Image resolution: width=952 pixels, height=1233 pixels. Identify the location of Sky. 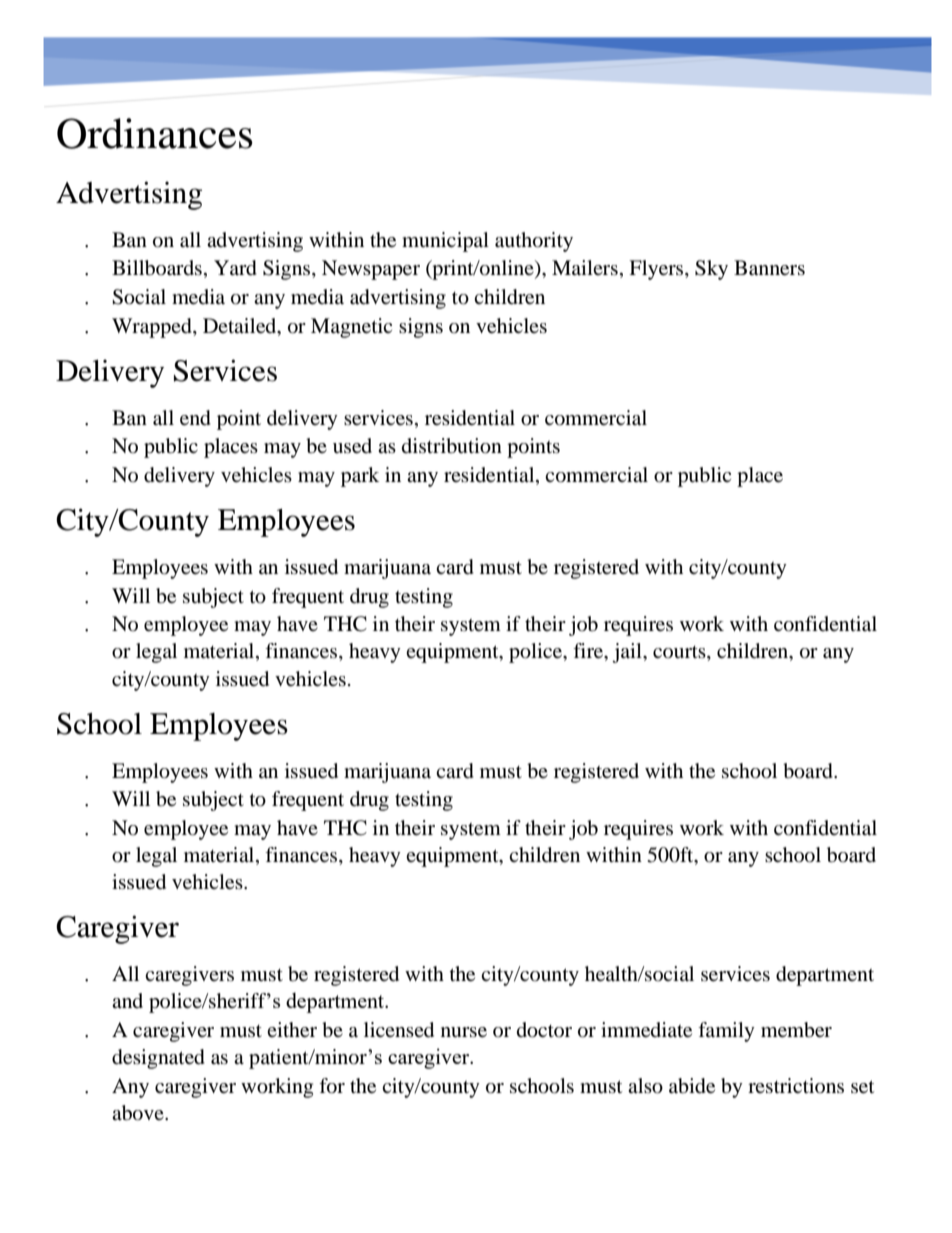
(711, 270).
